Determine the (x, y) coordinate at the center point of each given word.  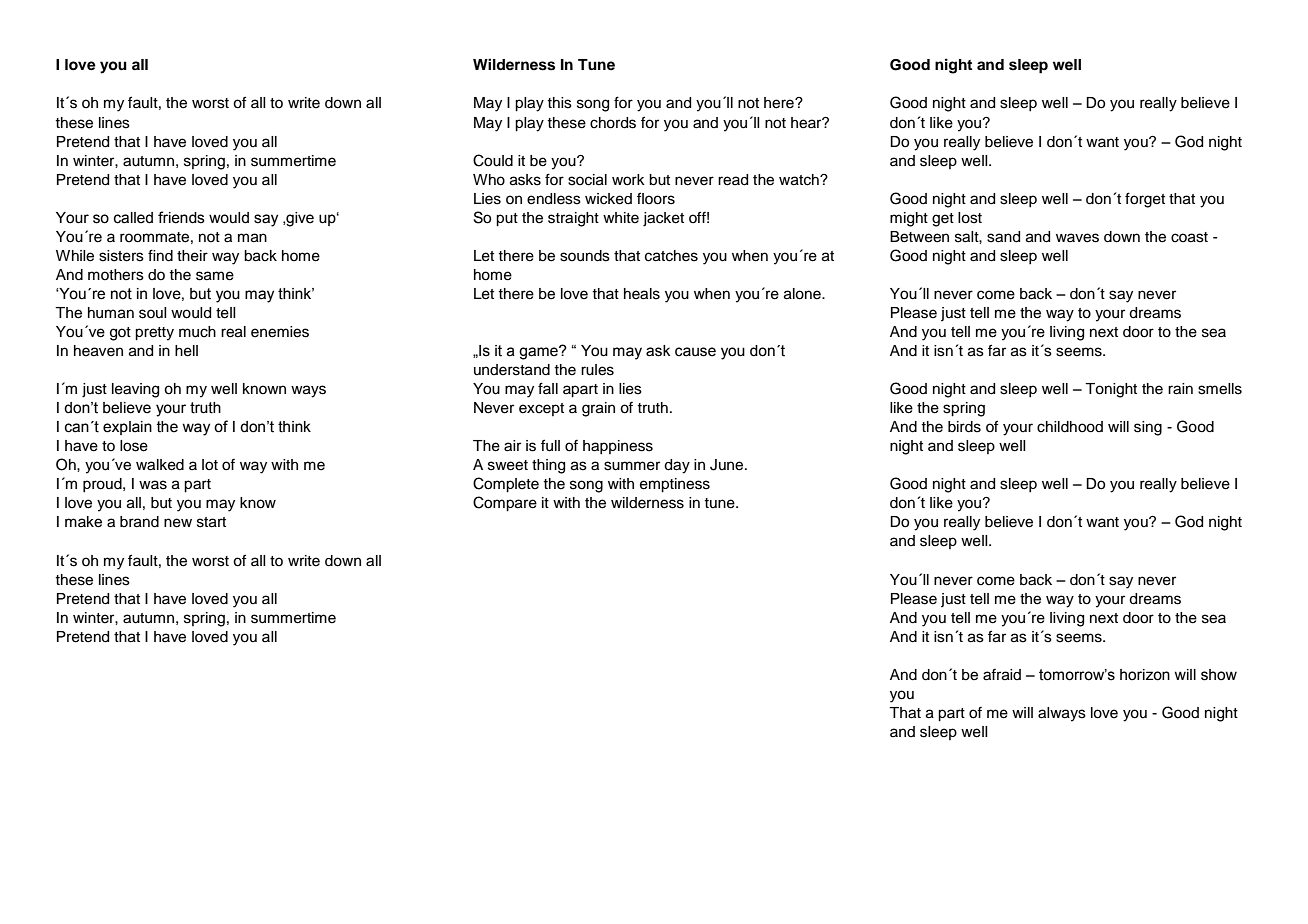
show (1219, 675)
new (178, 523)
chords (613, 123)
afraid (1002, 675)
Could (493, 160)
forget (1145, 200)
